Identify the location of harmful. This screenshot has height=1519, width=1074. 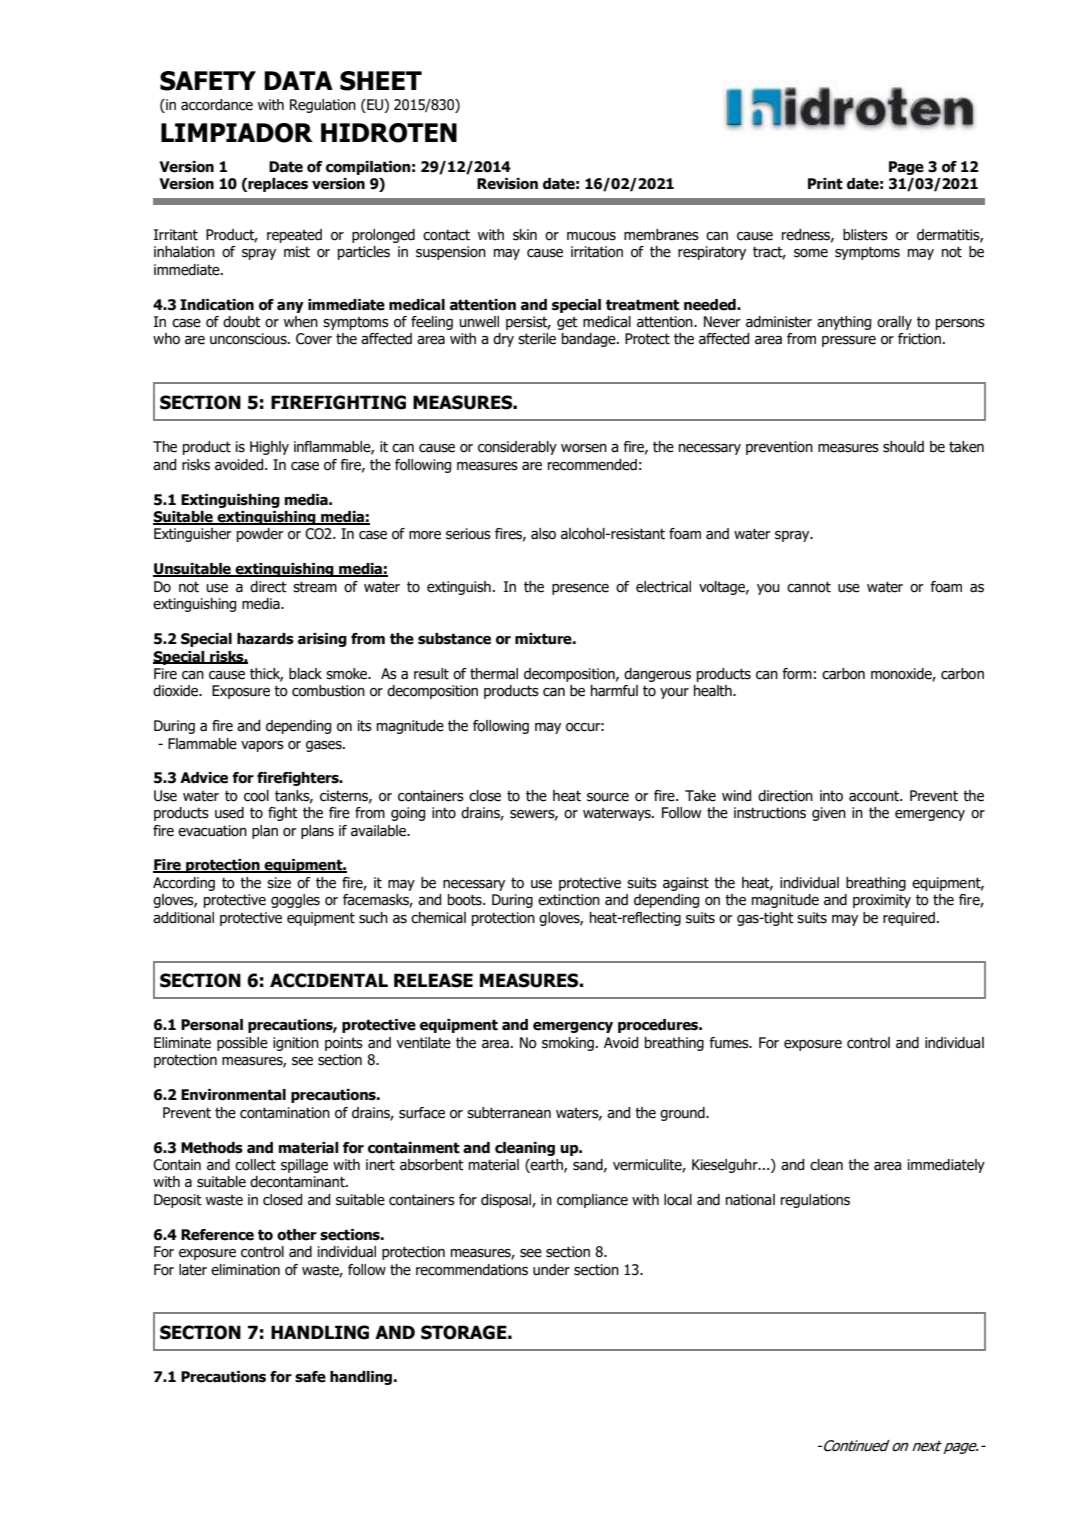
(614, 691).
